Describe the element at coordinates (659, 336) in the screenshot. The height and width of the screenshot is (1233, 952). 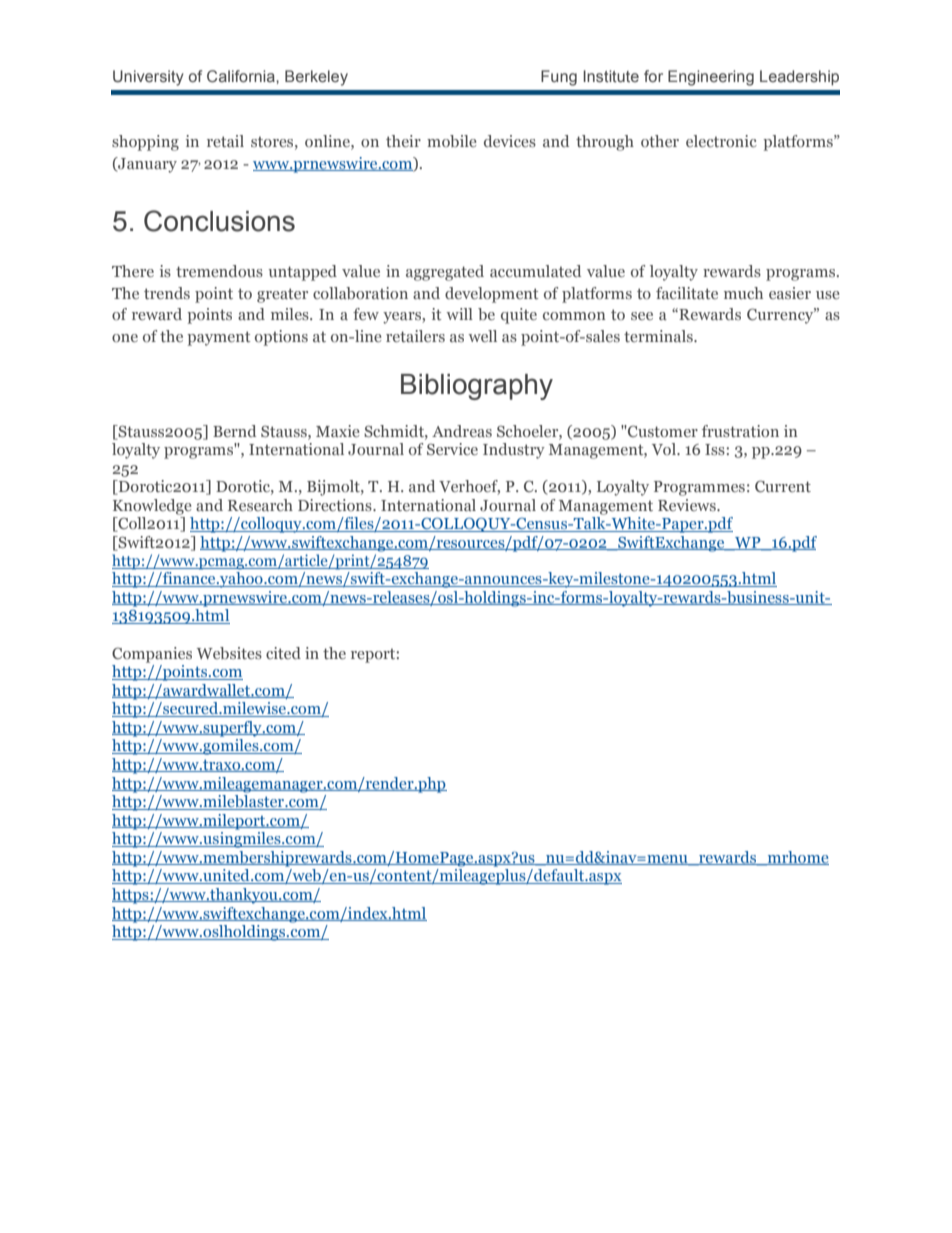
I see `terminals` at that location.
